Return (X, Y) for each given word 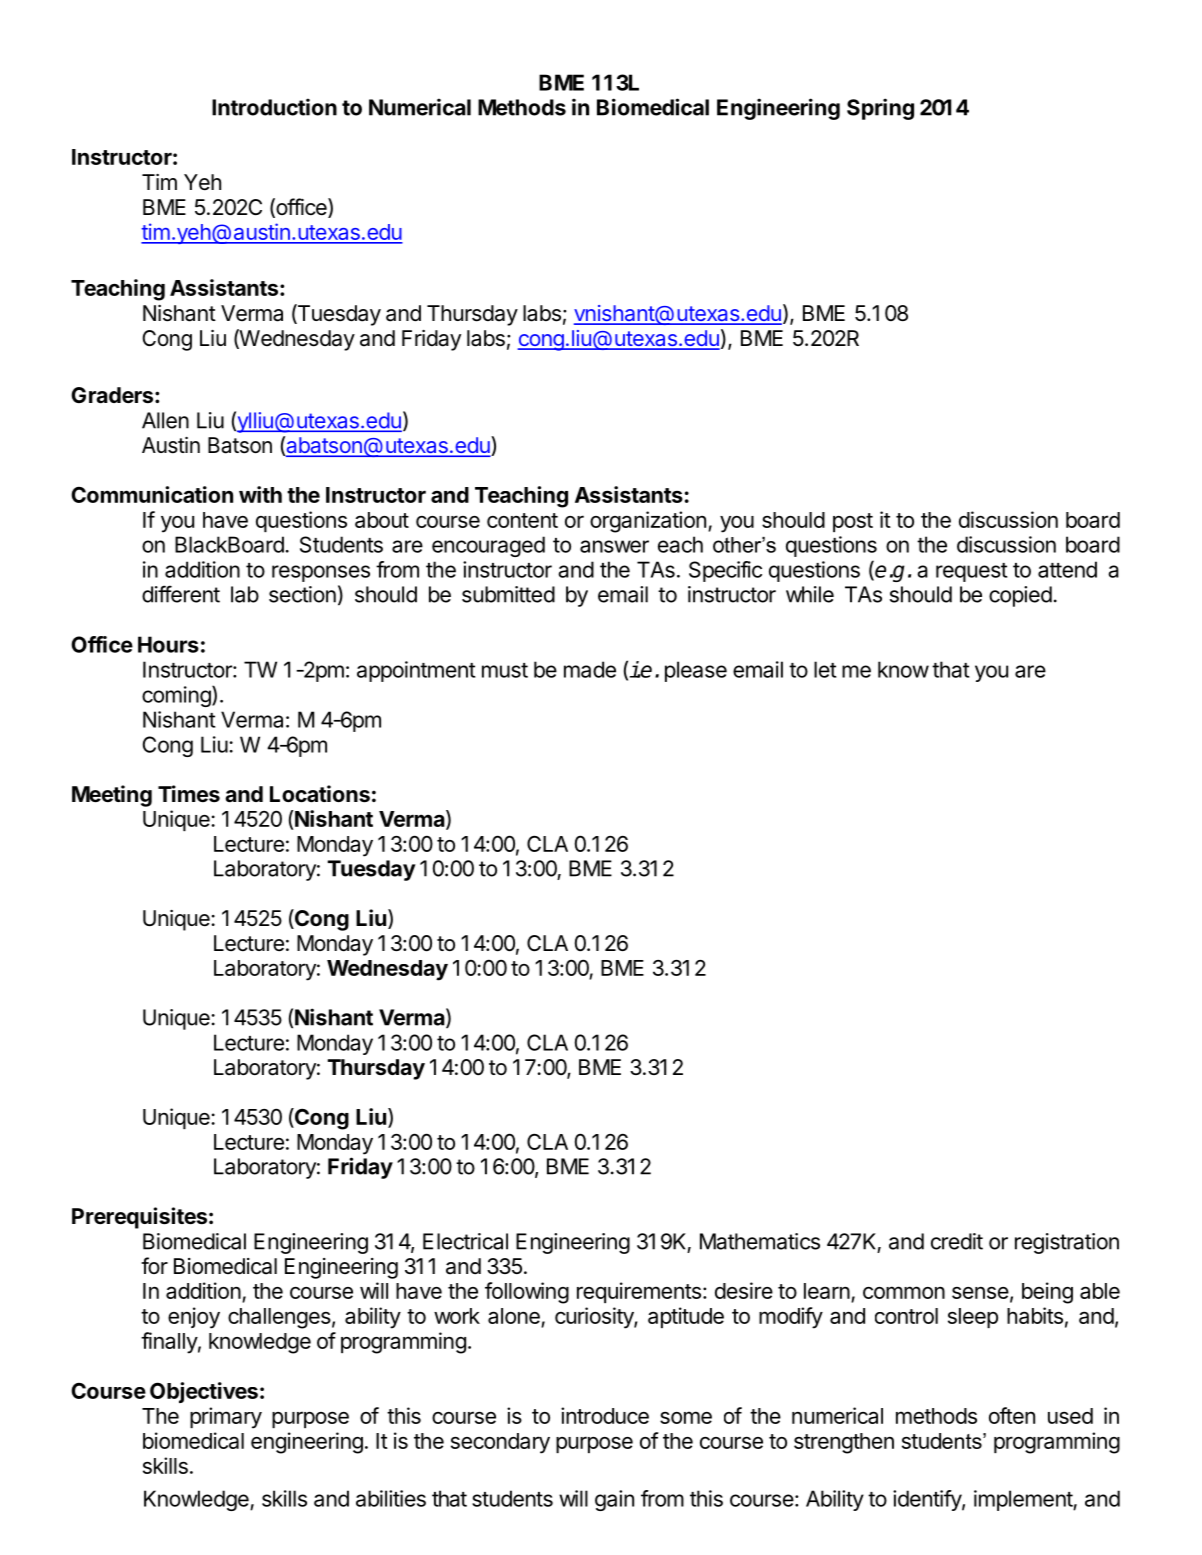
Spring (880, 109)
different (181, 594)
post (853, 522)
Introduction (274, 107)
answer (614, 546)
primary (226, 1418)
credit (957, 1241)
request (971, 572)
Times (189, 794)
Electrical (465, 1241)
